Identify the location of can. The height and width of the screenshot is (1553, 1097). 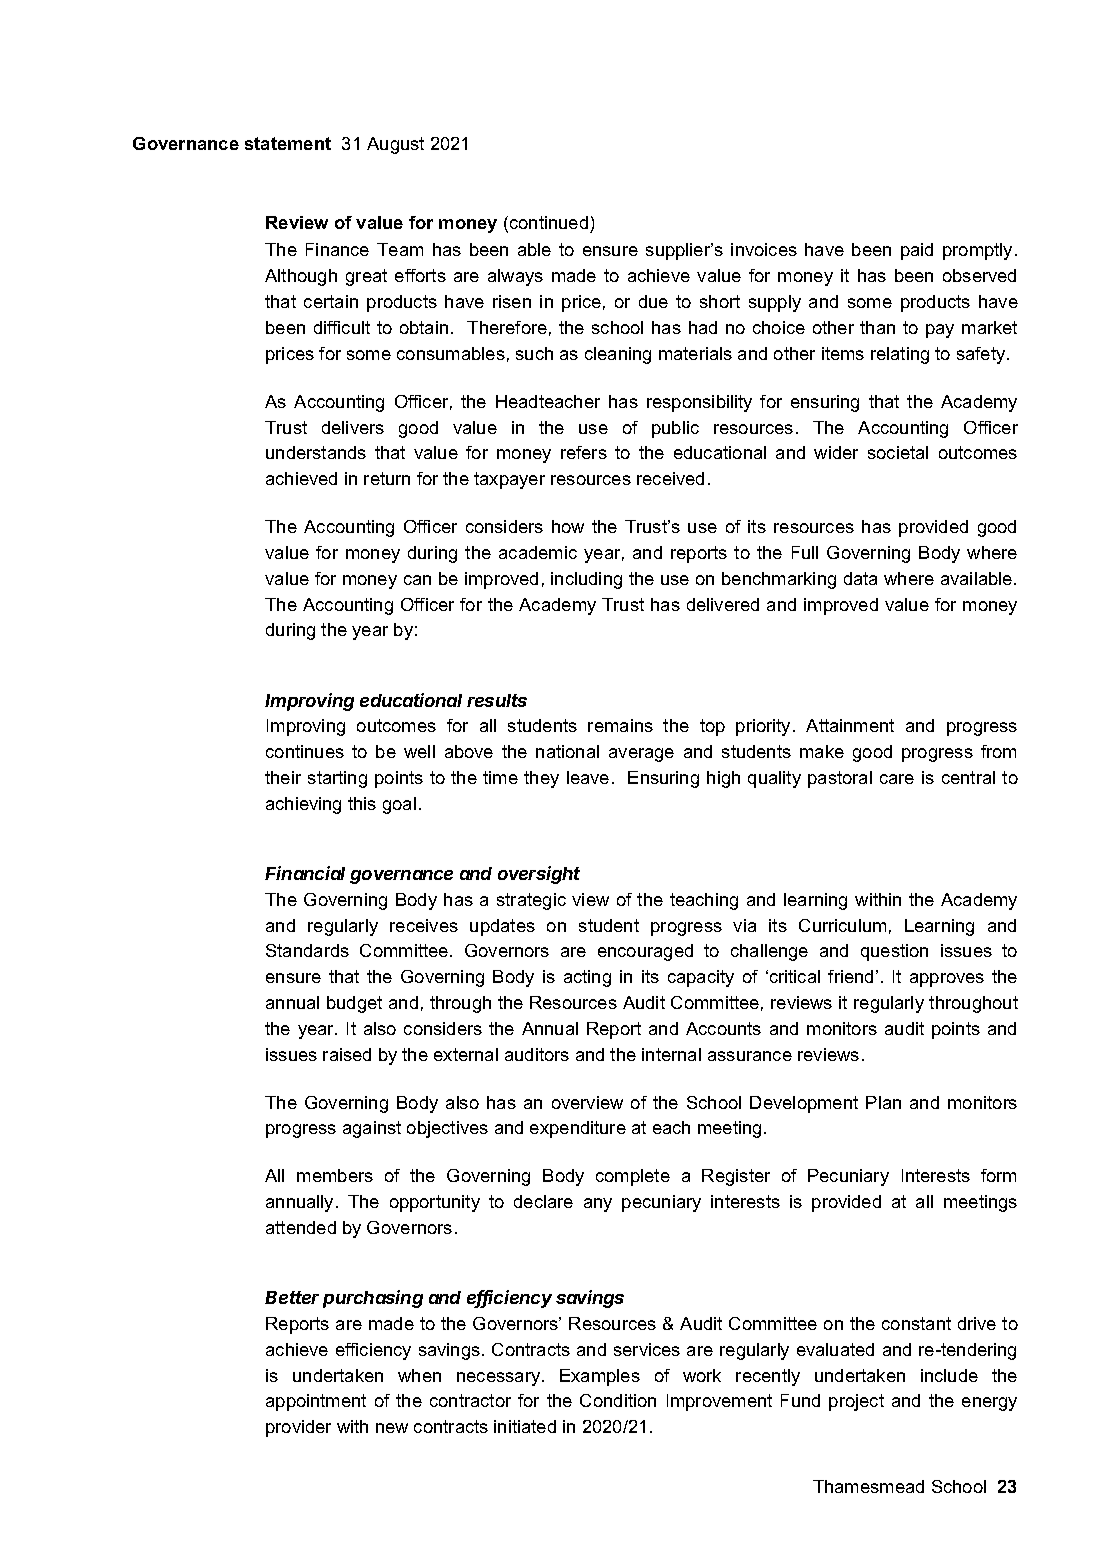
(417, 580).
